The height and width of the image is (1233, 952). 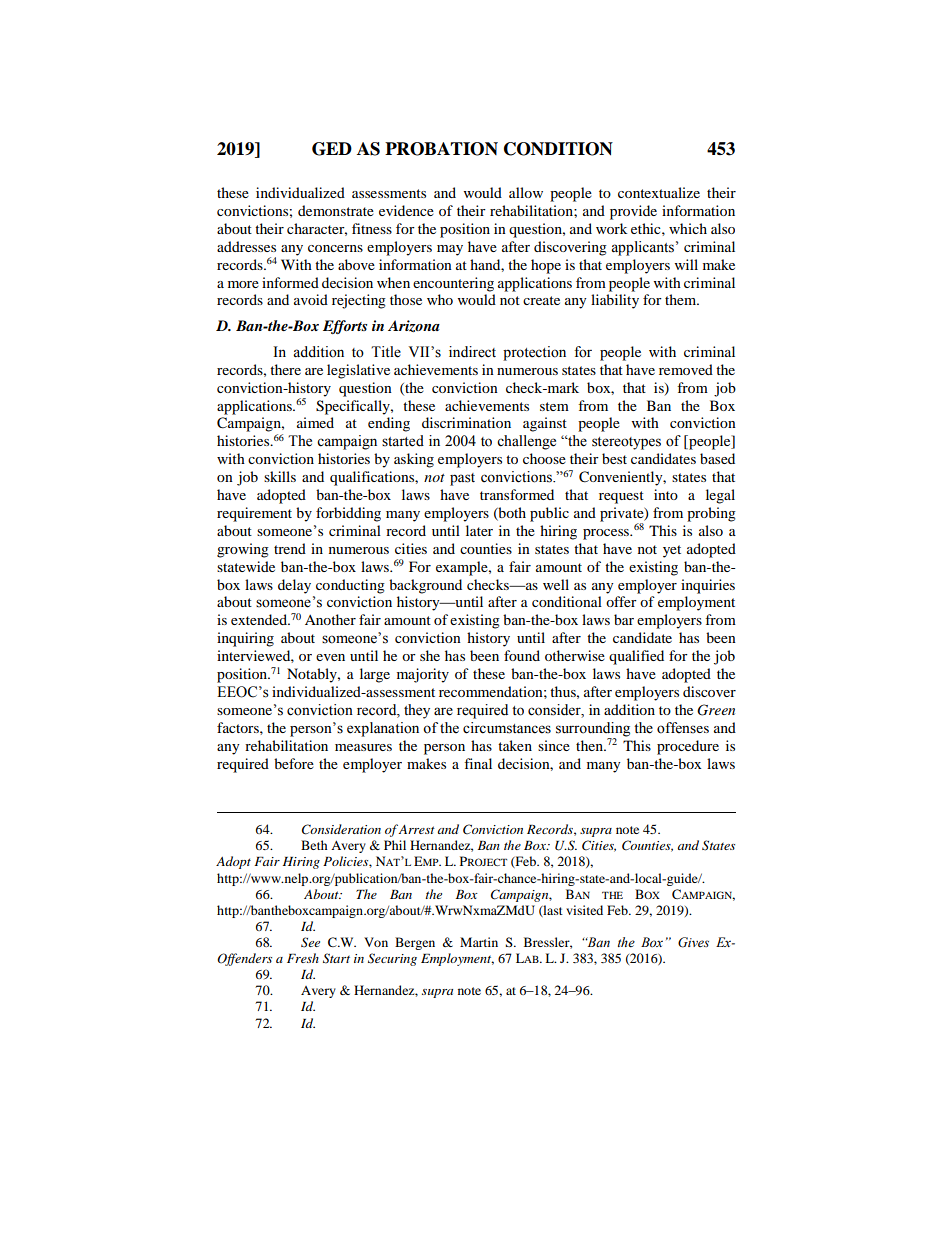 What do you see at coordinates (479, 942) in the image?
I see `Martin` at bounding box center [479, 942].
